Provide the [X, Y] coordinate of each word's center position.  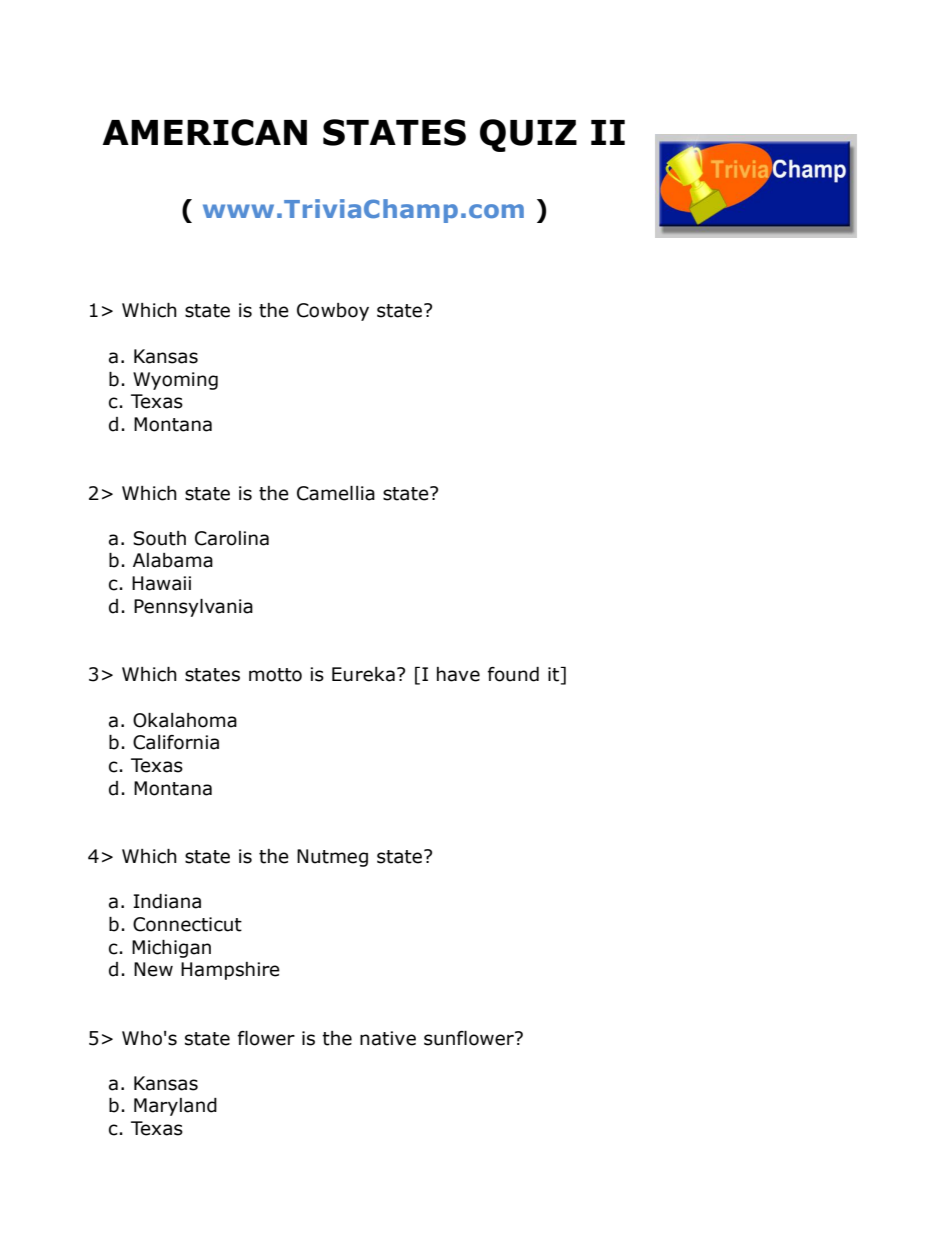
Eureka [363, 674]
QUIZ [528, 135]
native [388, 1038]
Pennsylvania [193, 608]
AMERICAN [204, 132]
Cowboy [333, 312]
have [458, 674]
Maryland [175, 1107]
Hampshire [230, 971]
